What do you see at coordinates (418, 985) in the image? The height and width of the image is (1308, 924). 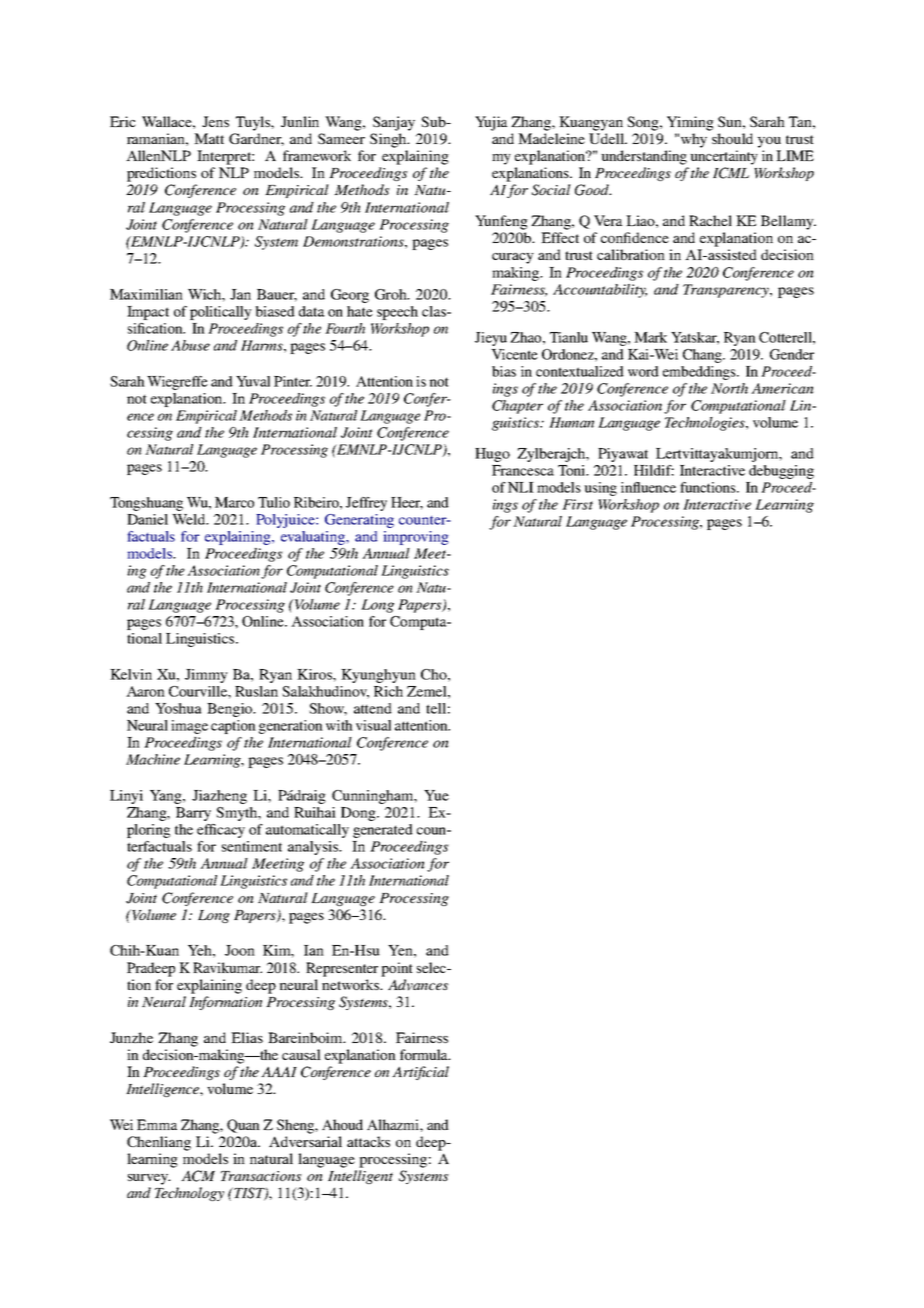 I see `Advances` at bounding box center [418, 985].
